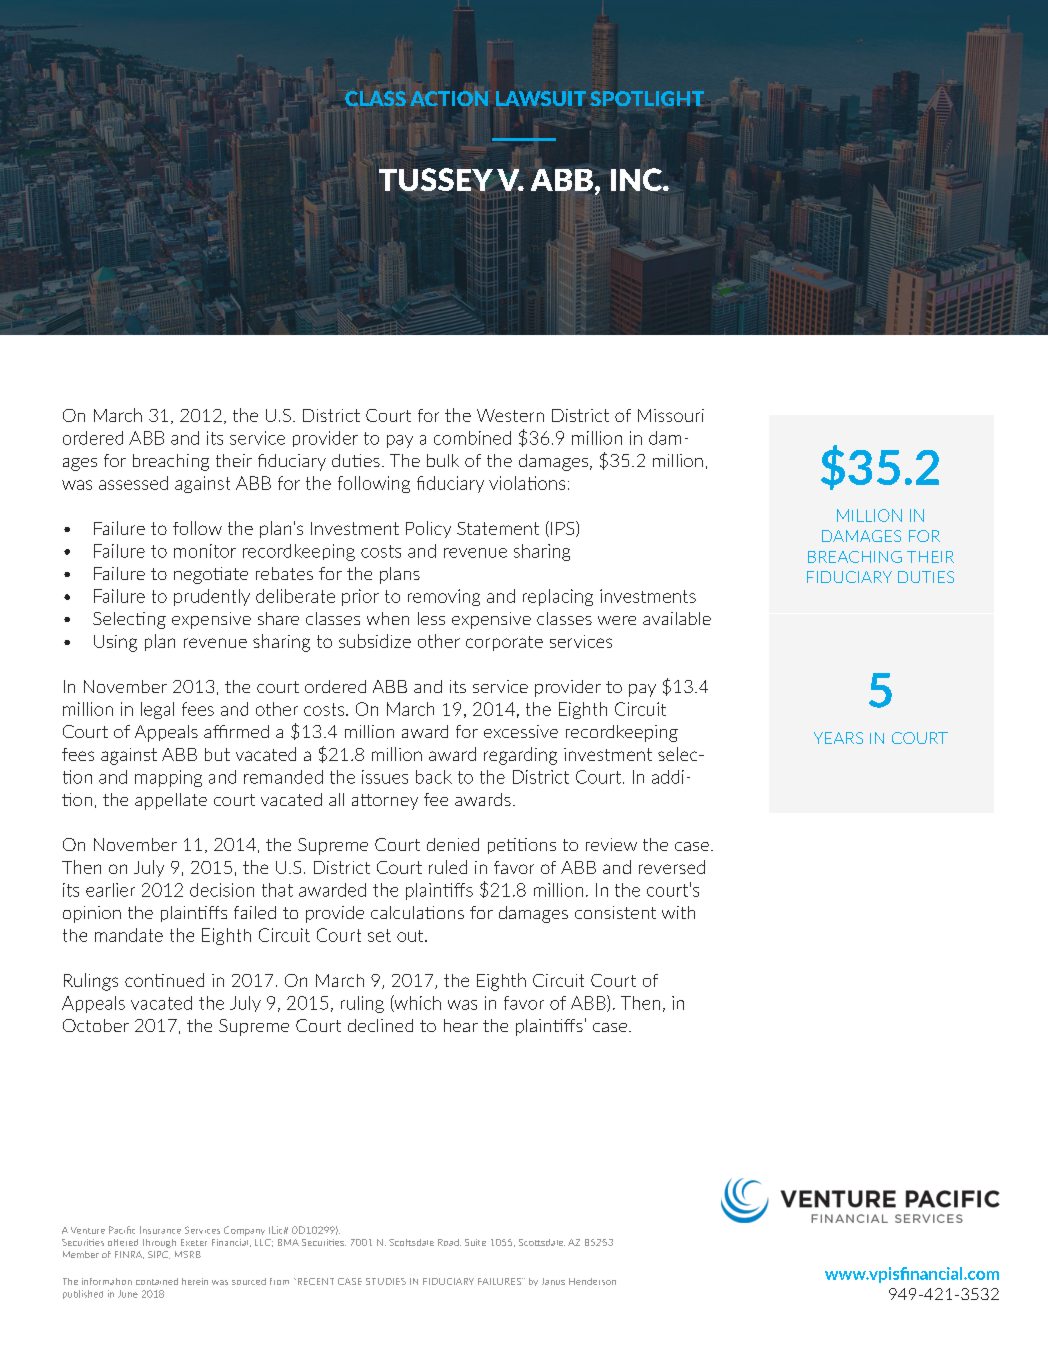 The height and width of the screenshot is (1356, 1048). What do you see at coordinates (838, 738) in the screenshot?
I see `YEARS` at bounding box center [838, 738].
